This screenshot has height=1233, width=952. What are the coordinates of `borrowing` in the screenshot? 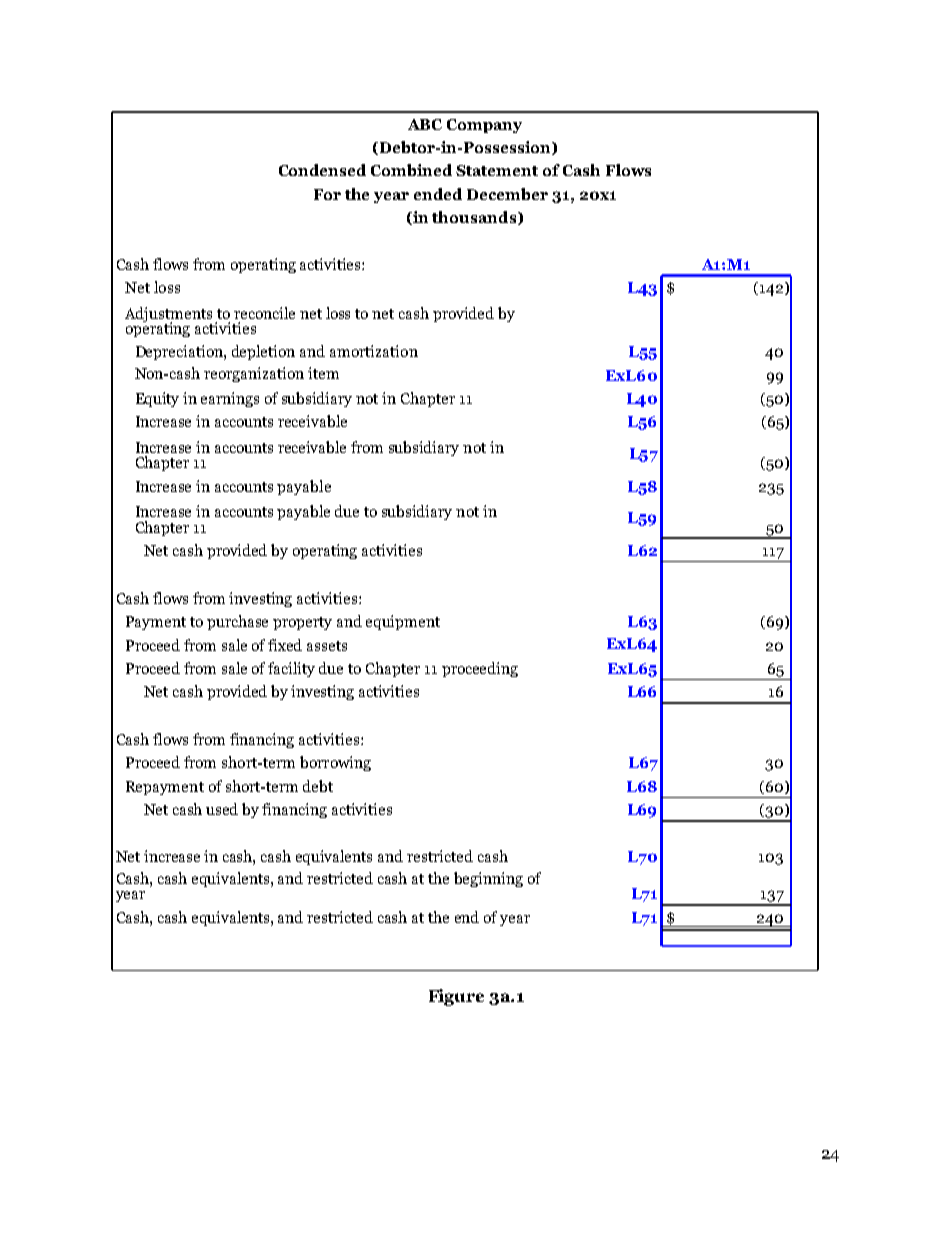 It's located at (335, 763).
